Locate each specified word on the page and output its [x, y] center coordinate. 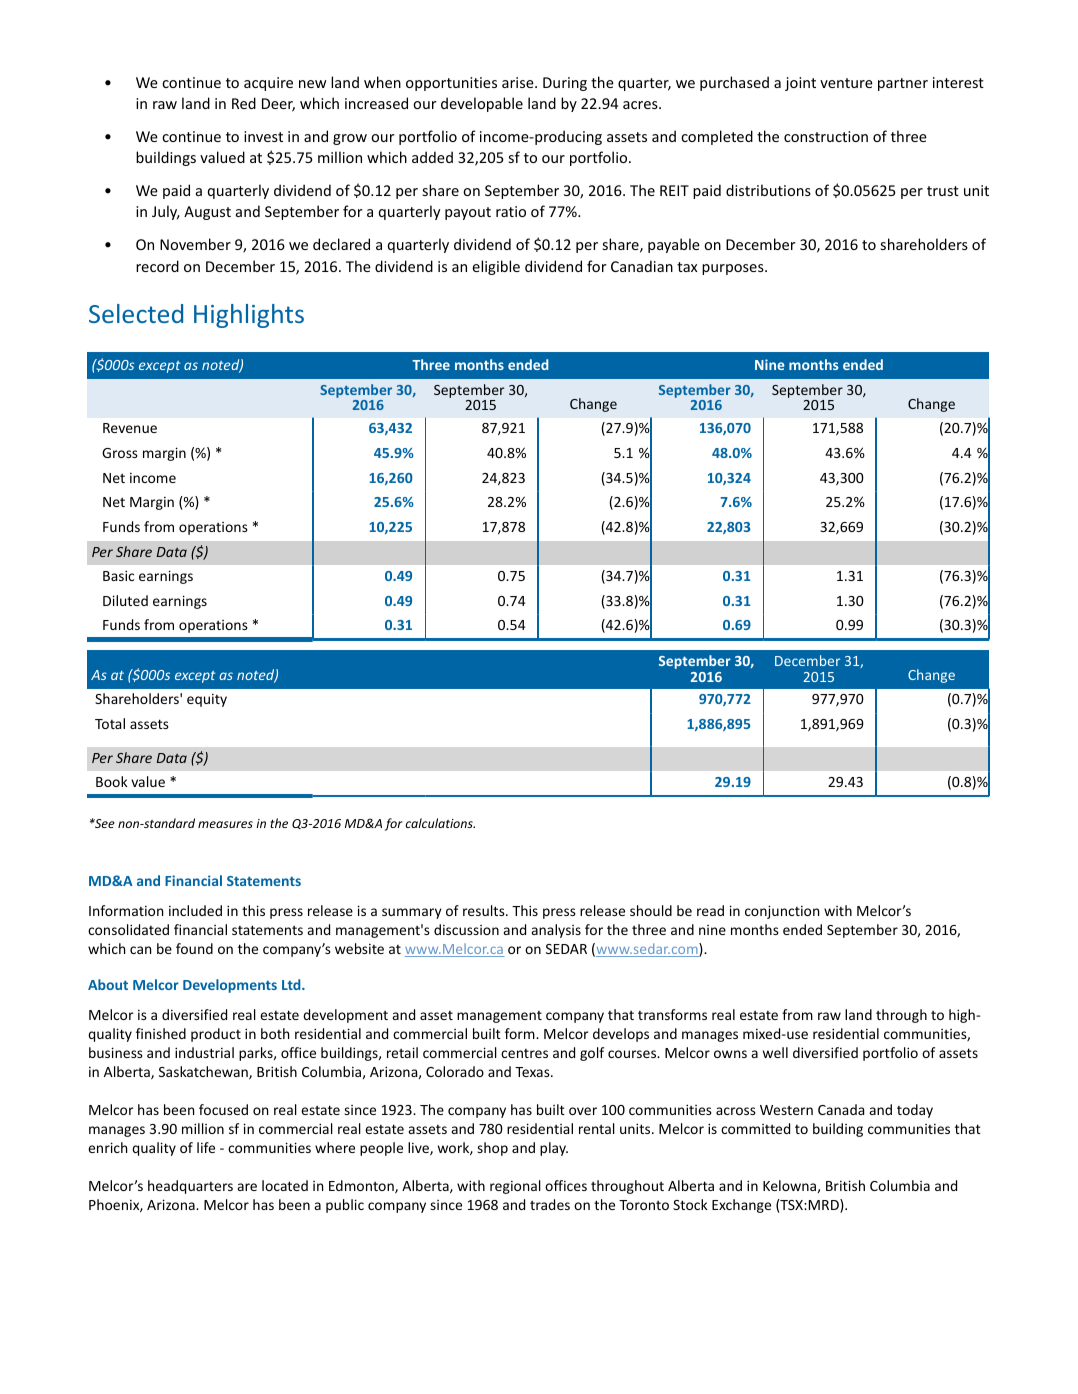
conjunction [782, 912]
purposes [734, 269]
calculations [440, 823]
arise [519, 82]
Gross [120, 453]
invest [263, 136]
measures [225, 824]
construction [826, 136]
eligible [496, 267]
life [206, 1147]
